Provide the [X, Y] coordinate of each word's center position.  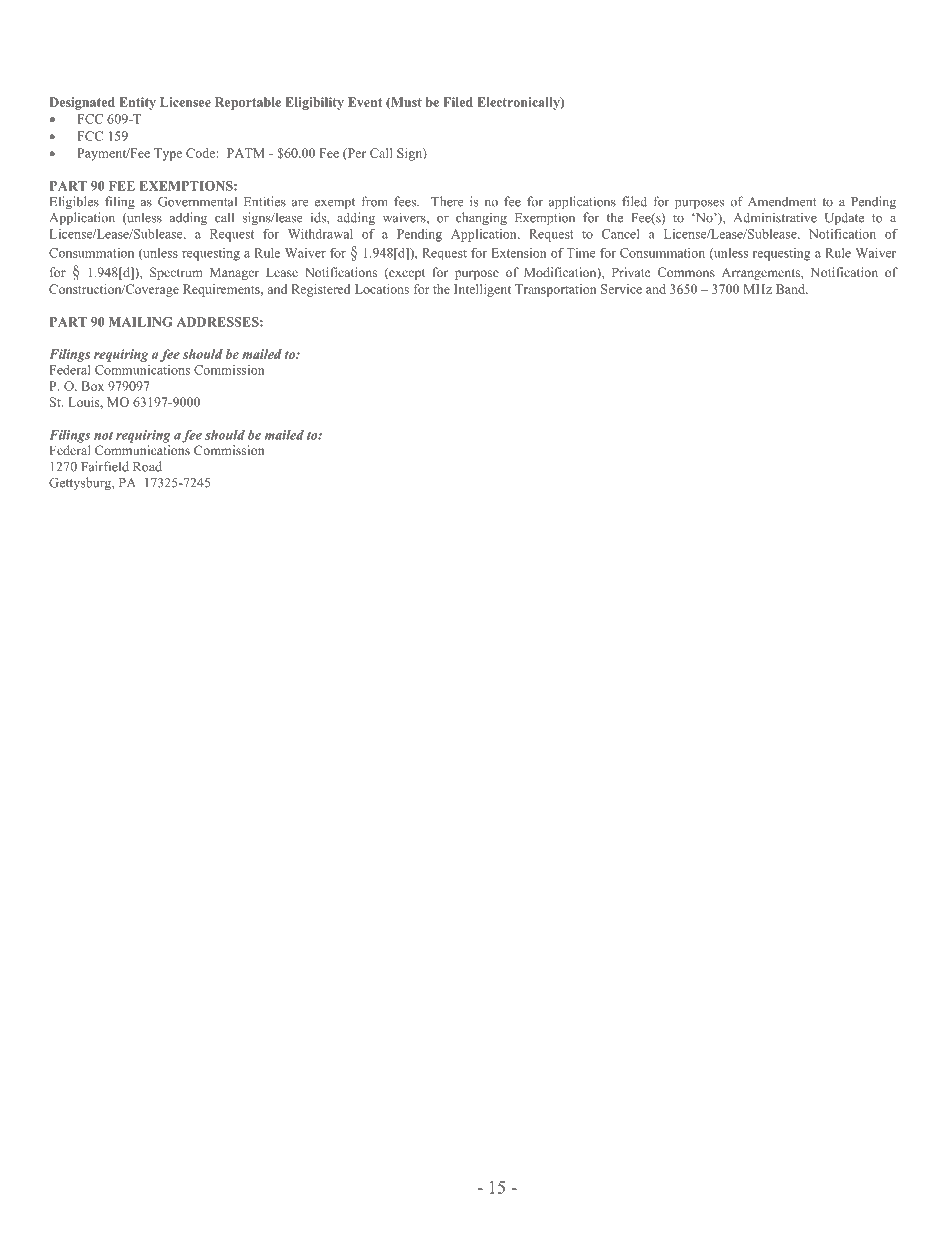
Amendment [782, 201]
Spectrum [176, 273]
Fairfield [105, 466]
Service [621, 289]
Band [791, 289]
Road [147, 466]
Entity [137, 103]
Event [365, 102]
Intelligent [482, 290]
